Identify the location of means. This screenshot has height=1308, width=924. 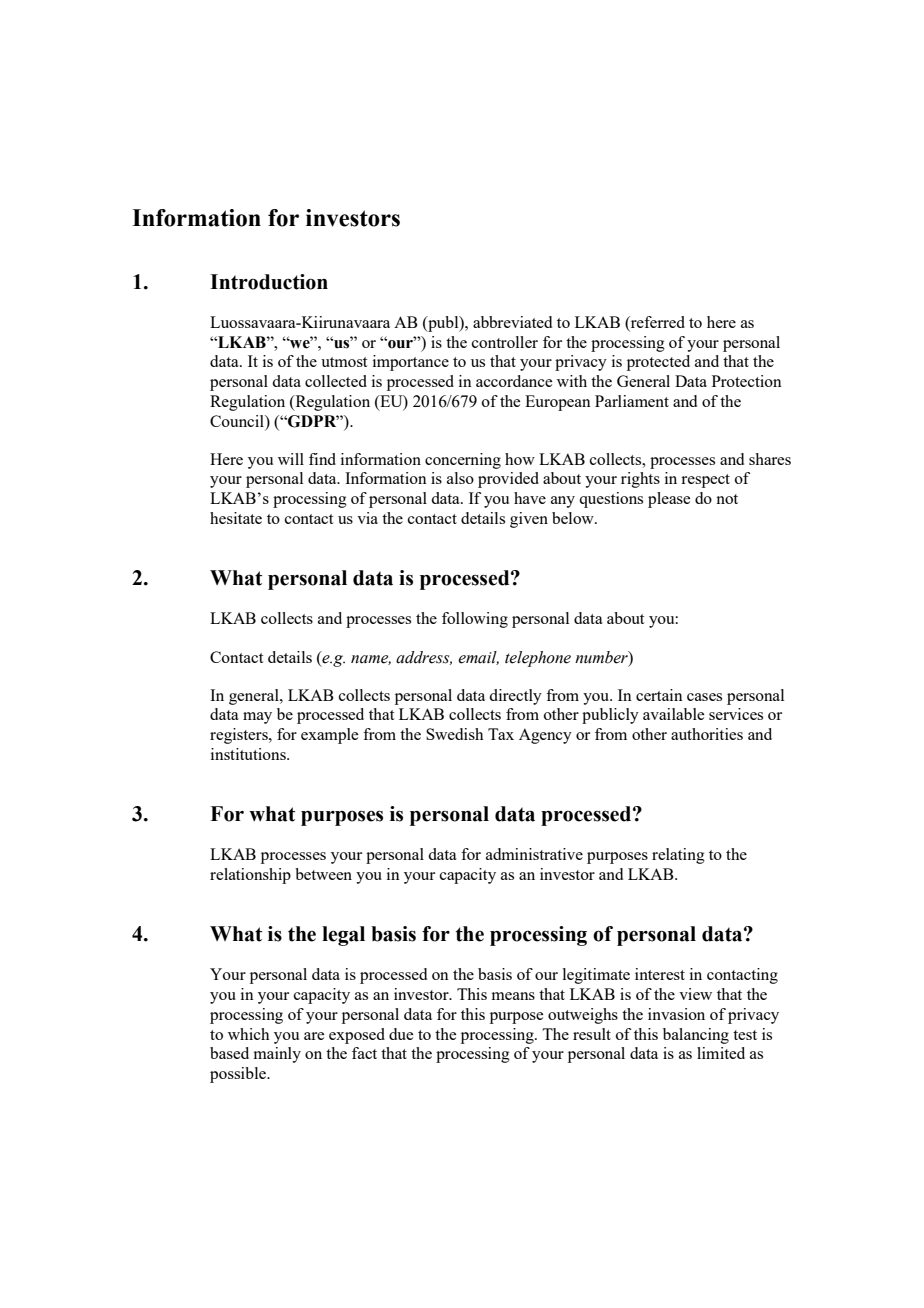
(513, 996).
